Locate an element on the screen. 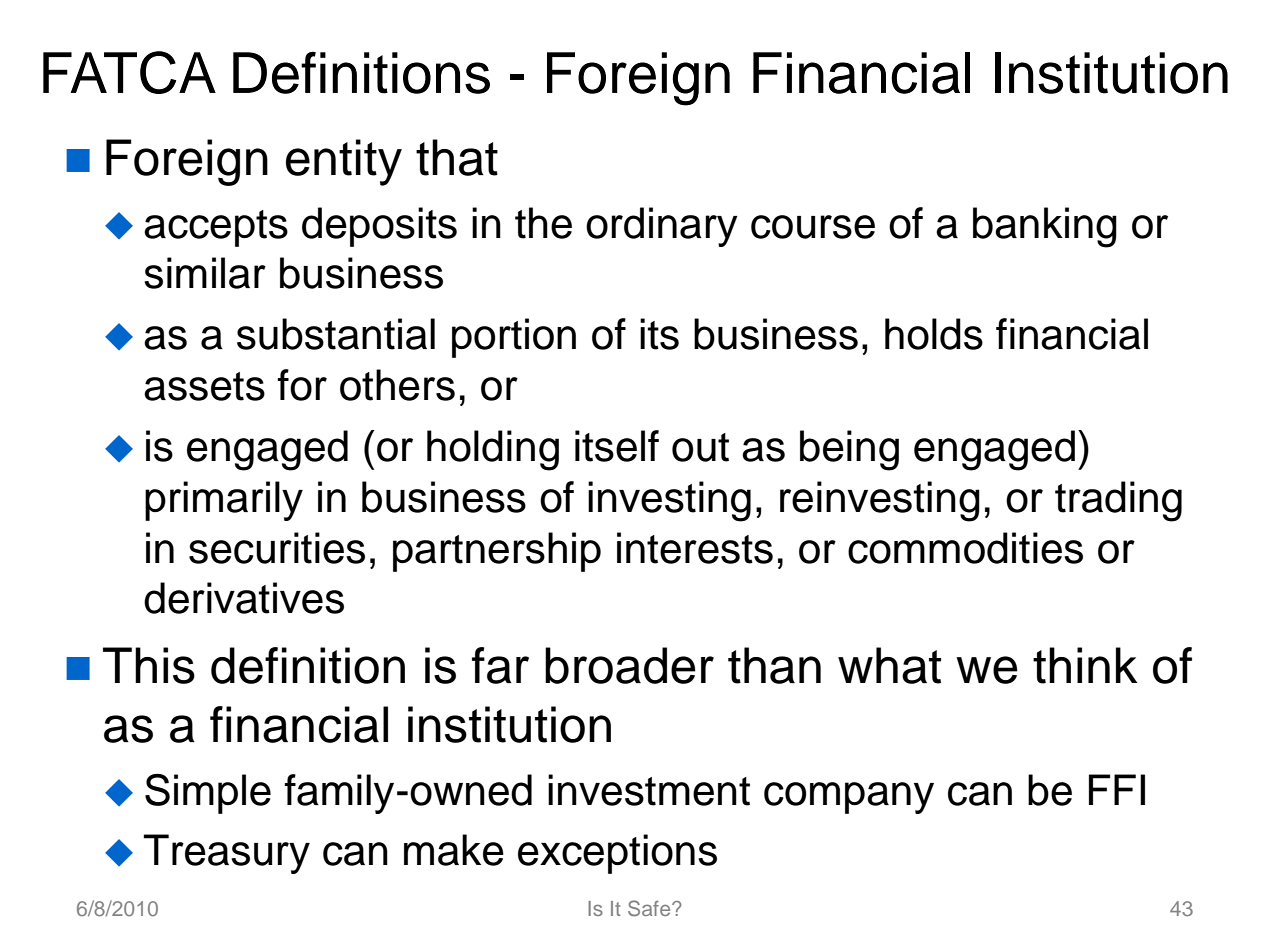  company is located at coordinates (849, 798).
